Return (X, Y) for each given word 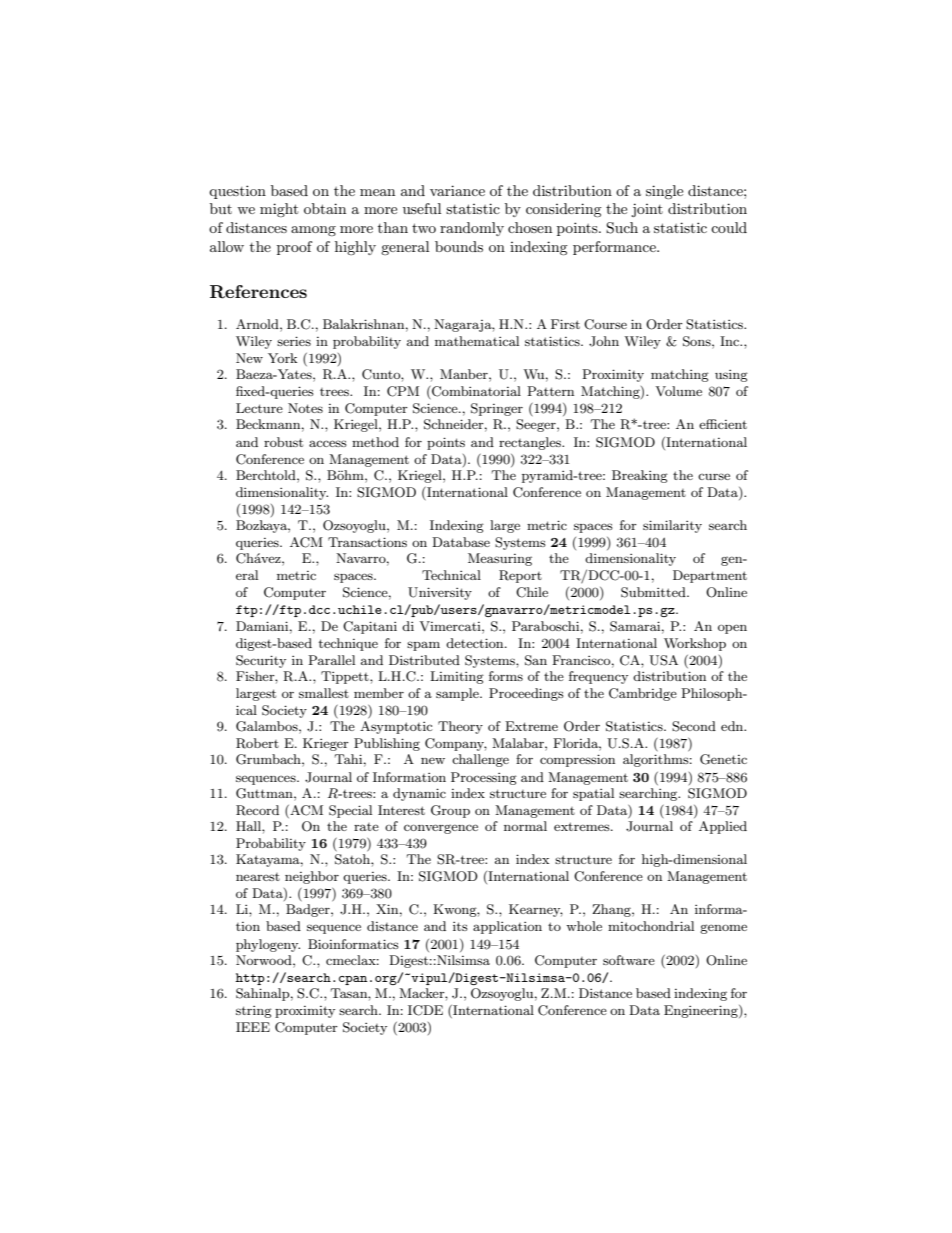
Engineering (702, 1011)
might (279, 210)
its (460, 926)
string (254, 1012)
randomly (472, 229)
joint (647, 210)
